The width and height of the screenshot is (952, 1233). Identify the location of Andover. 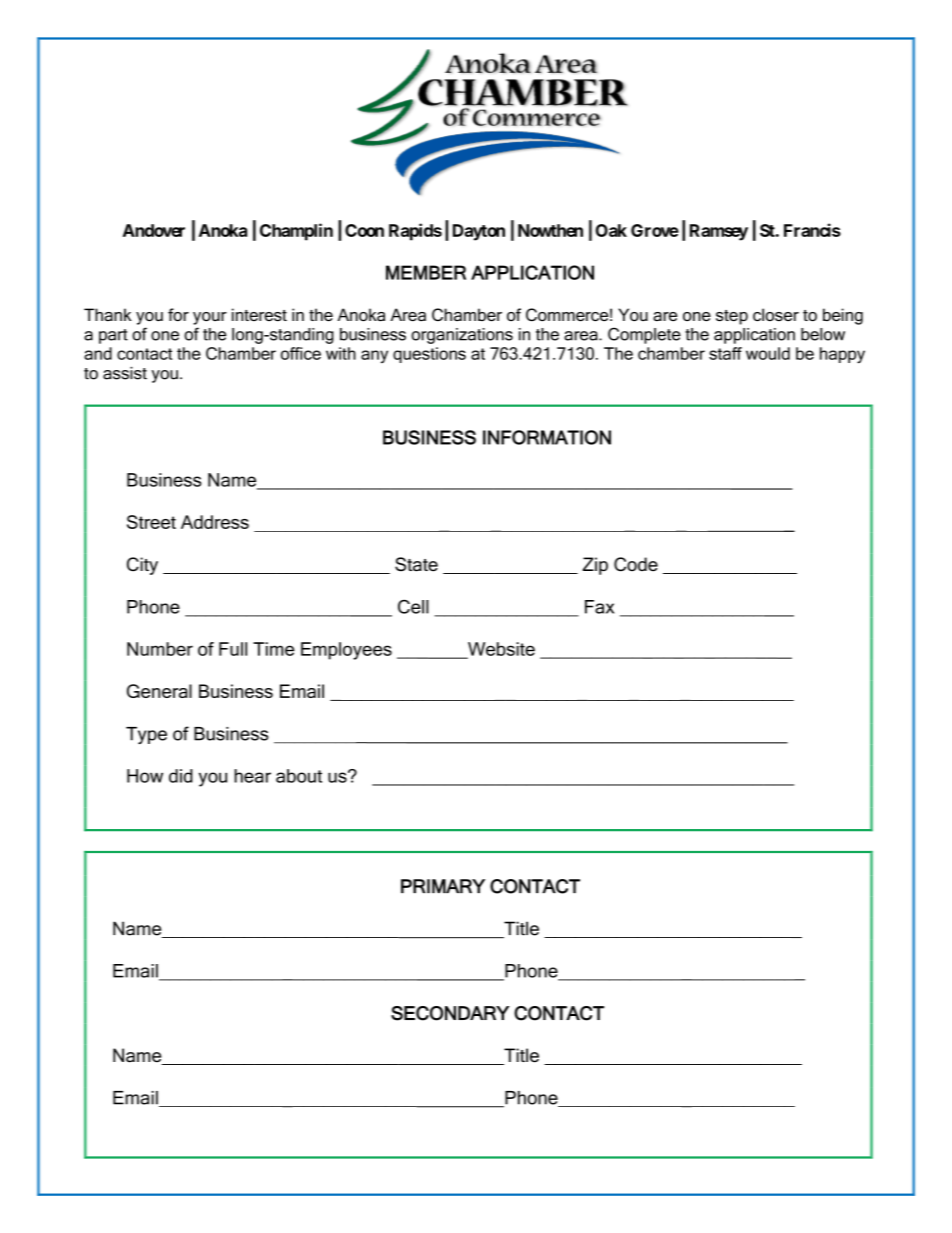
(154, 230).
